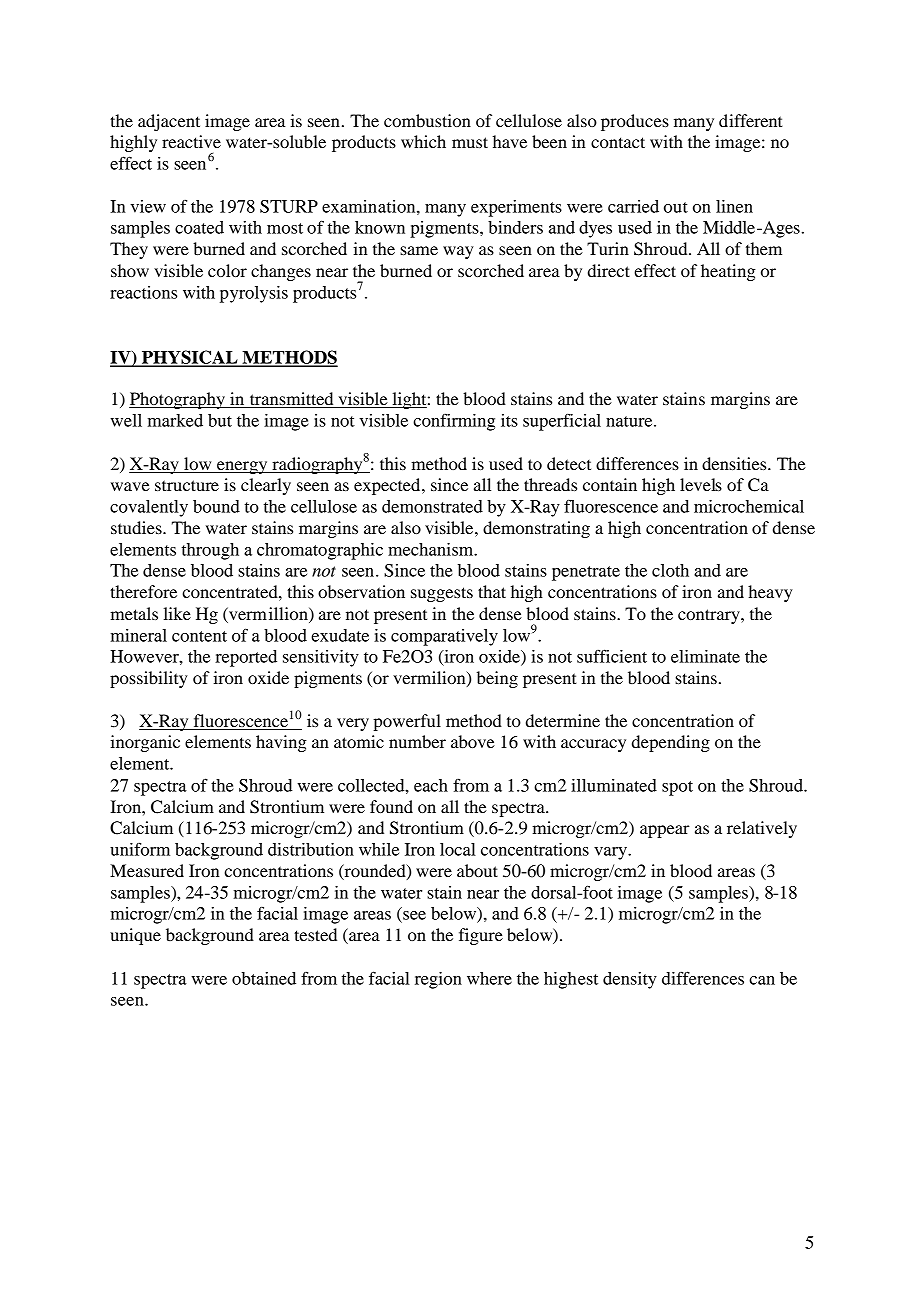  Describe the element at coordinates (191, 141) in the page. I see `reactive` at that location.
